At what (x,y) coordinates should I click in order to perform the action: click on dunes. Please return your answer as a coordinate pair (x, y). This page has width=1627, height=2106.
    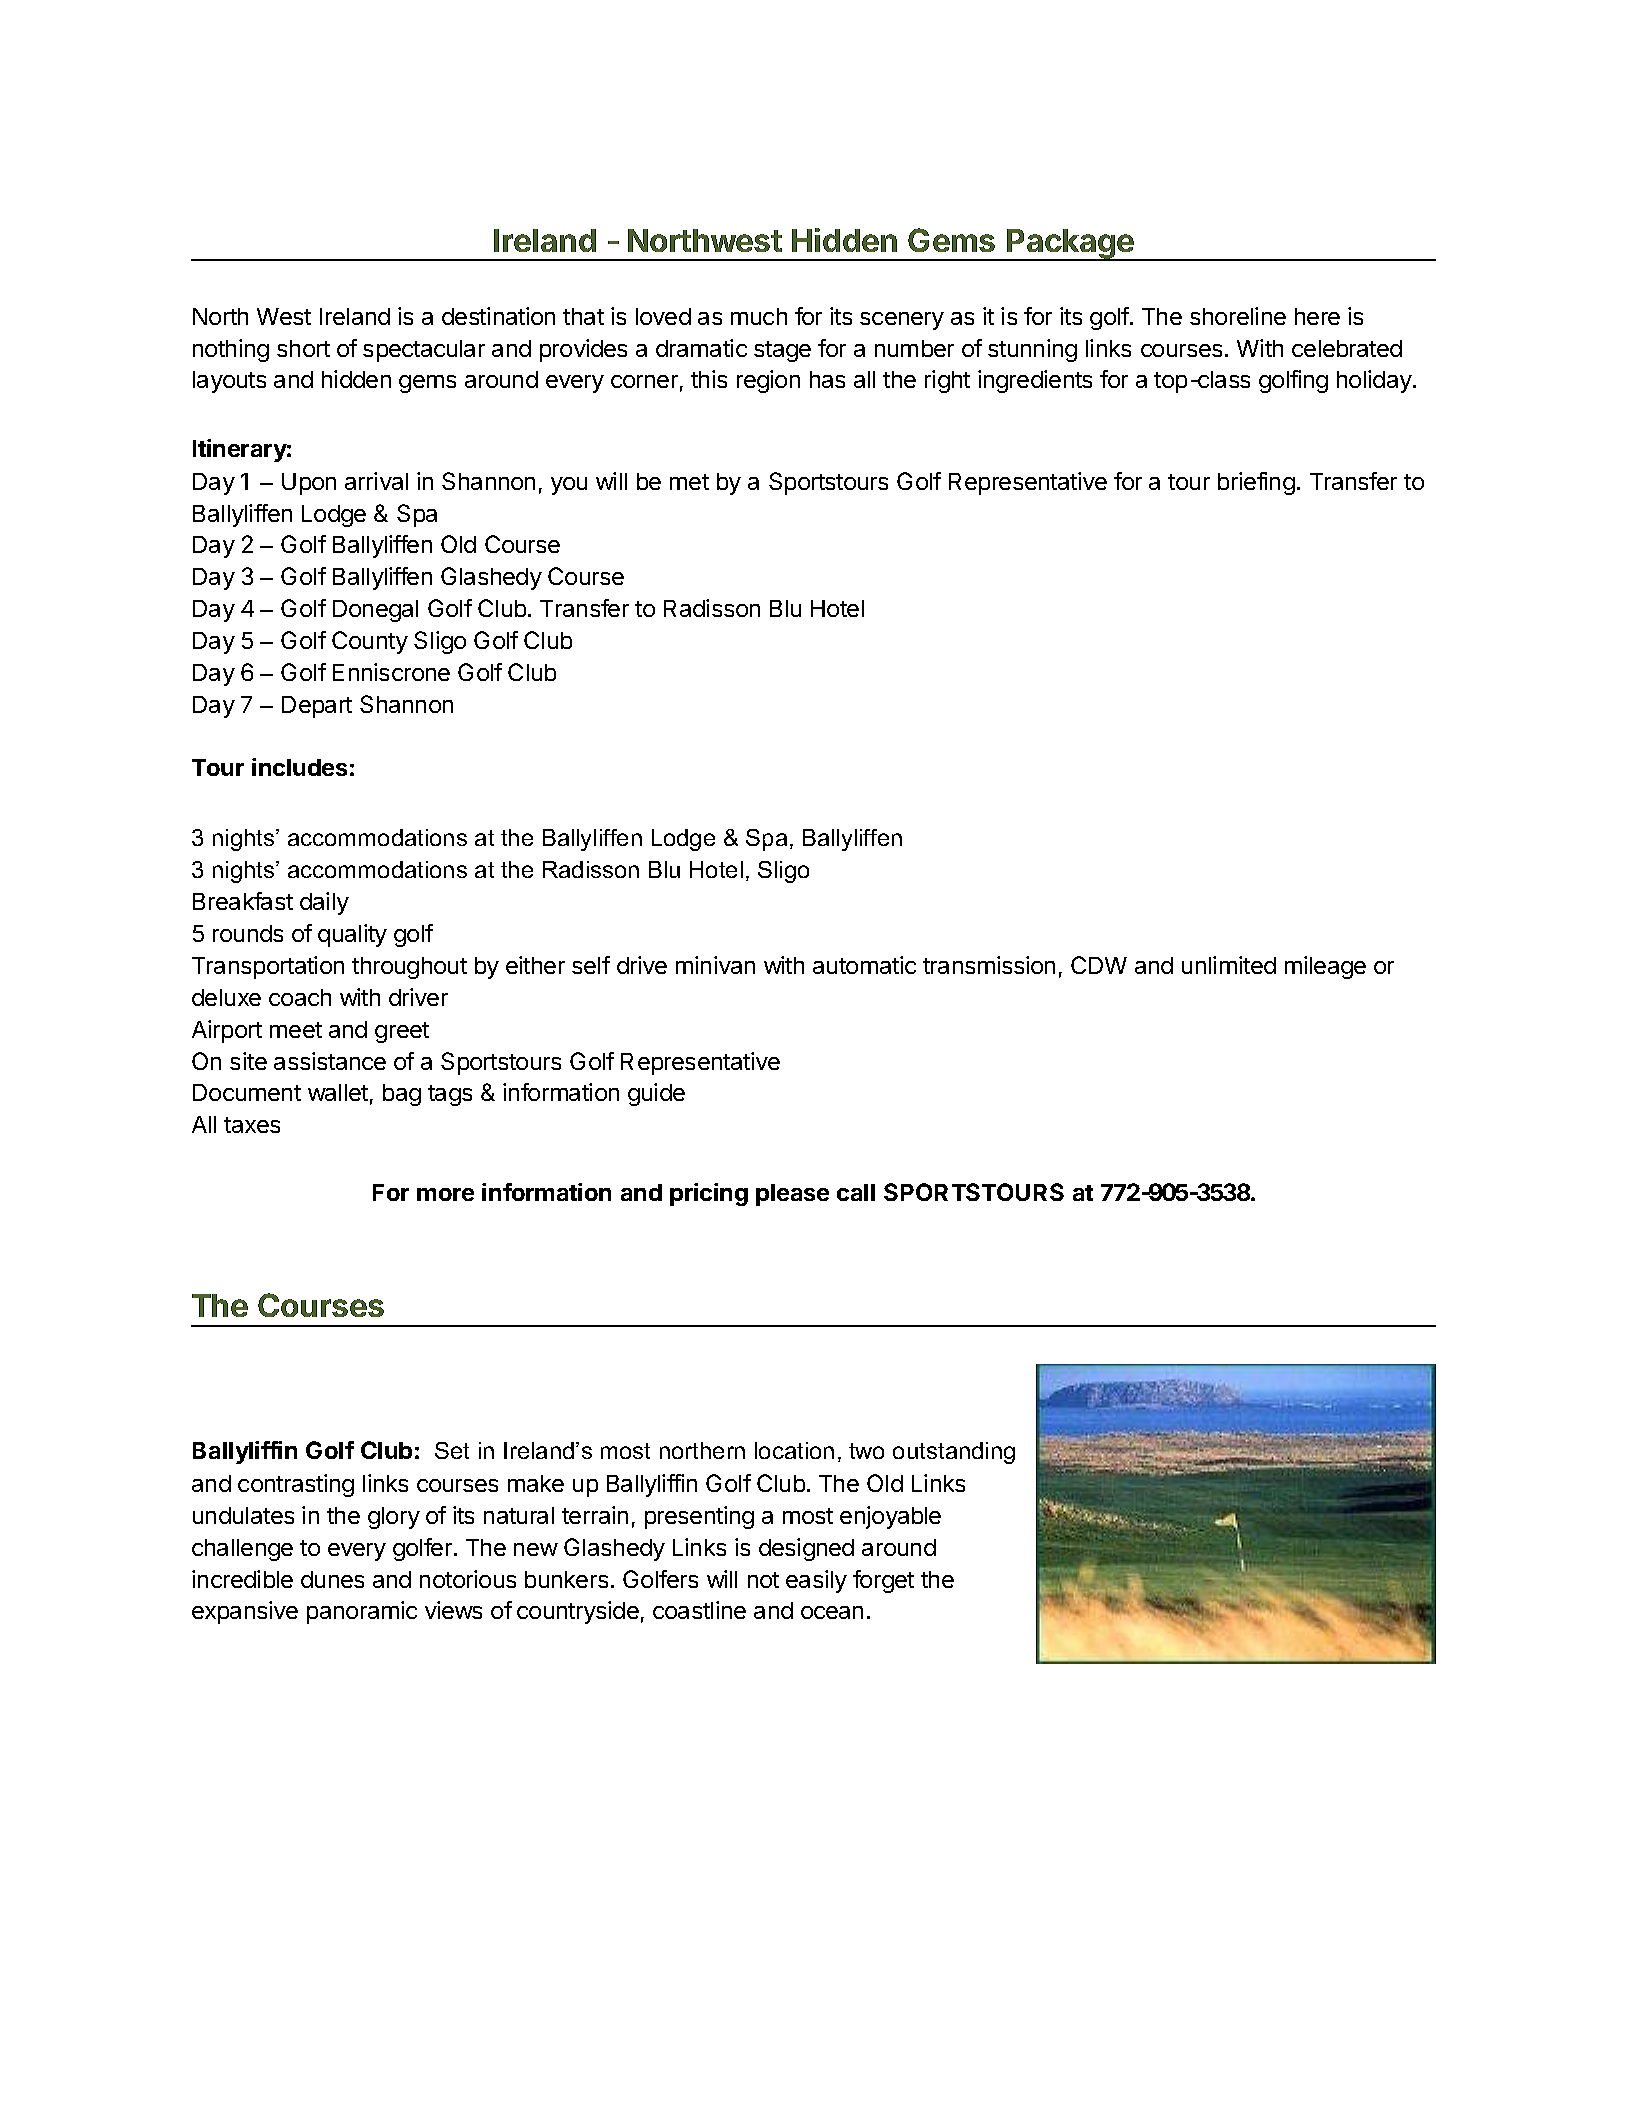
    Looking at the image, I should click on (332, 1579).
